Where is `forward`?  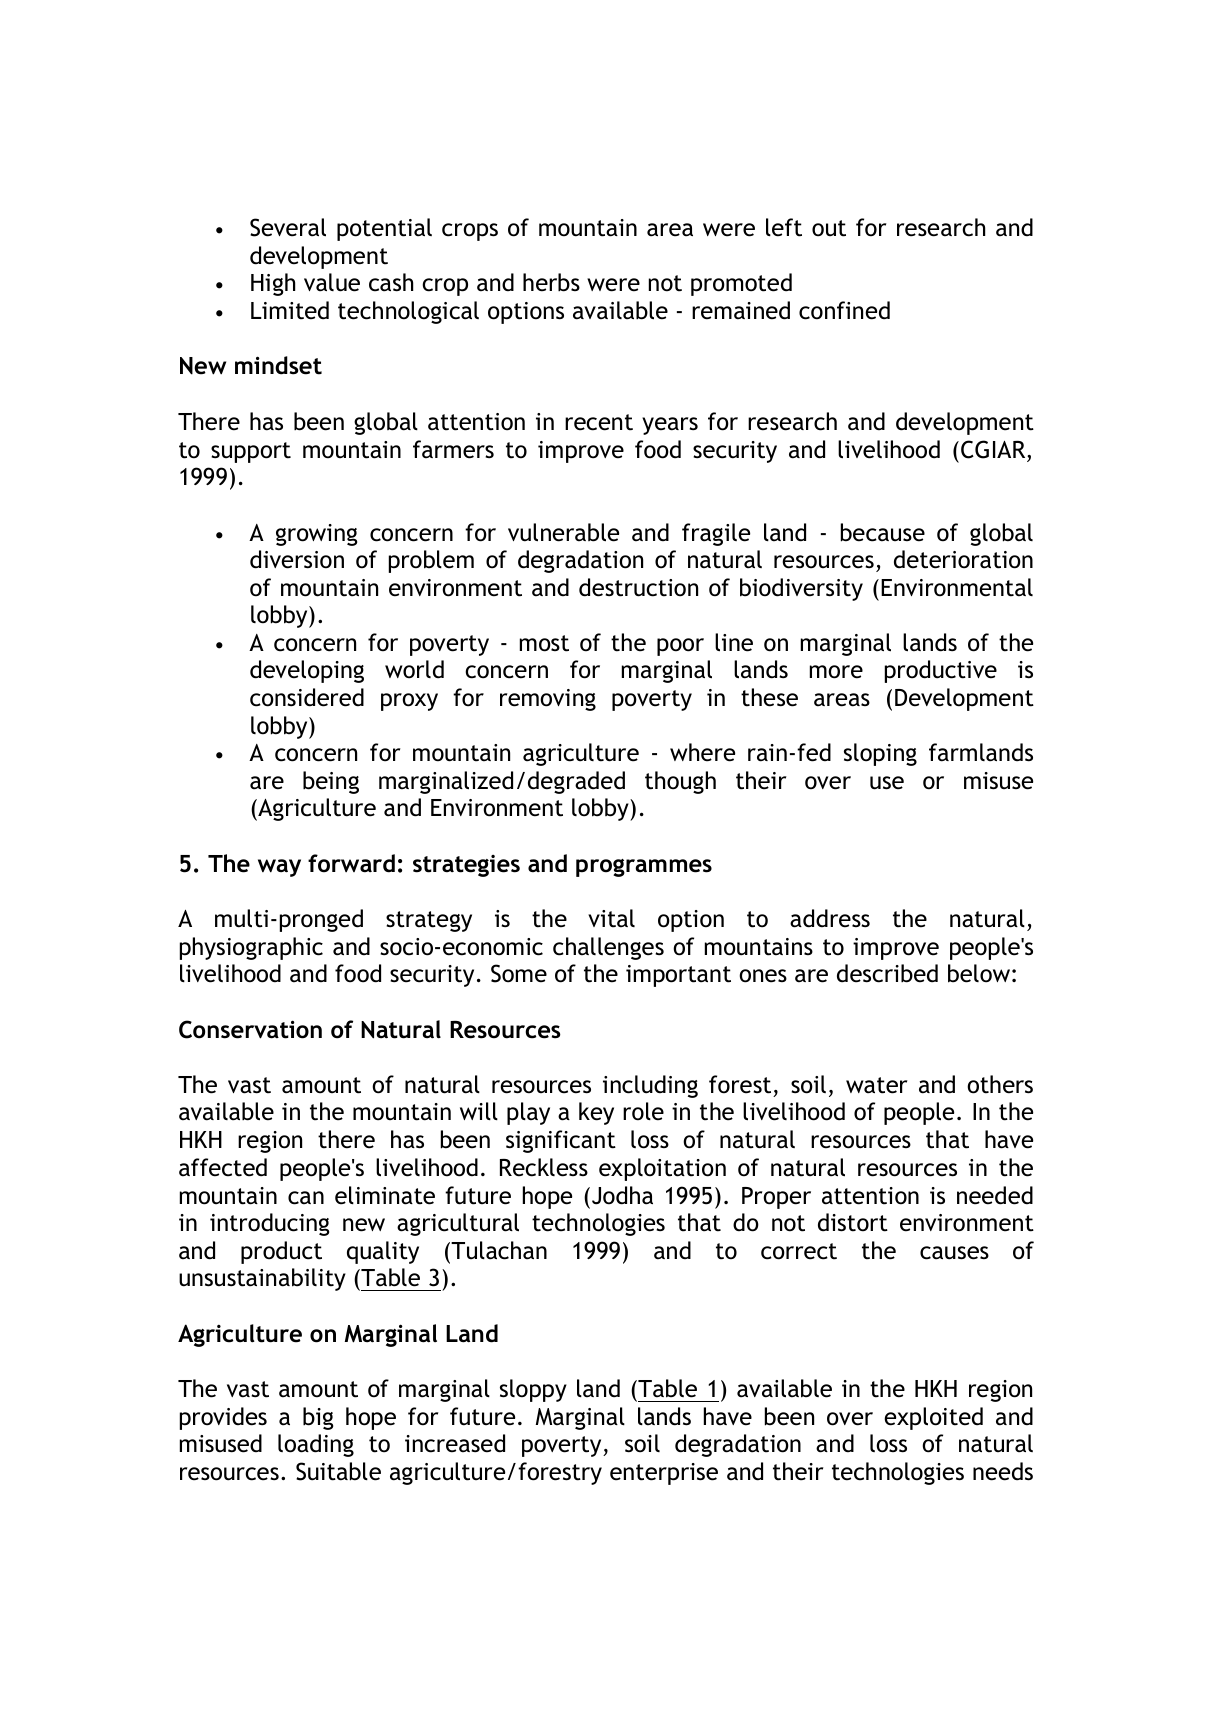 forward is located at coordinates (351, 863).
